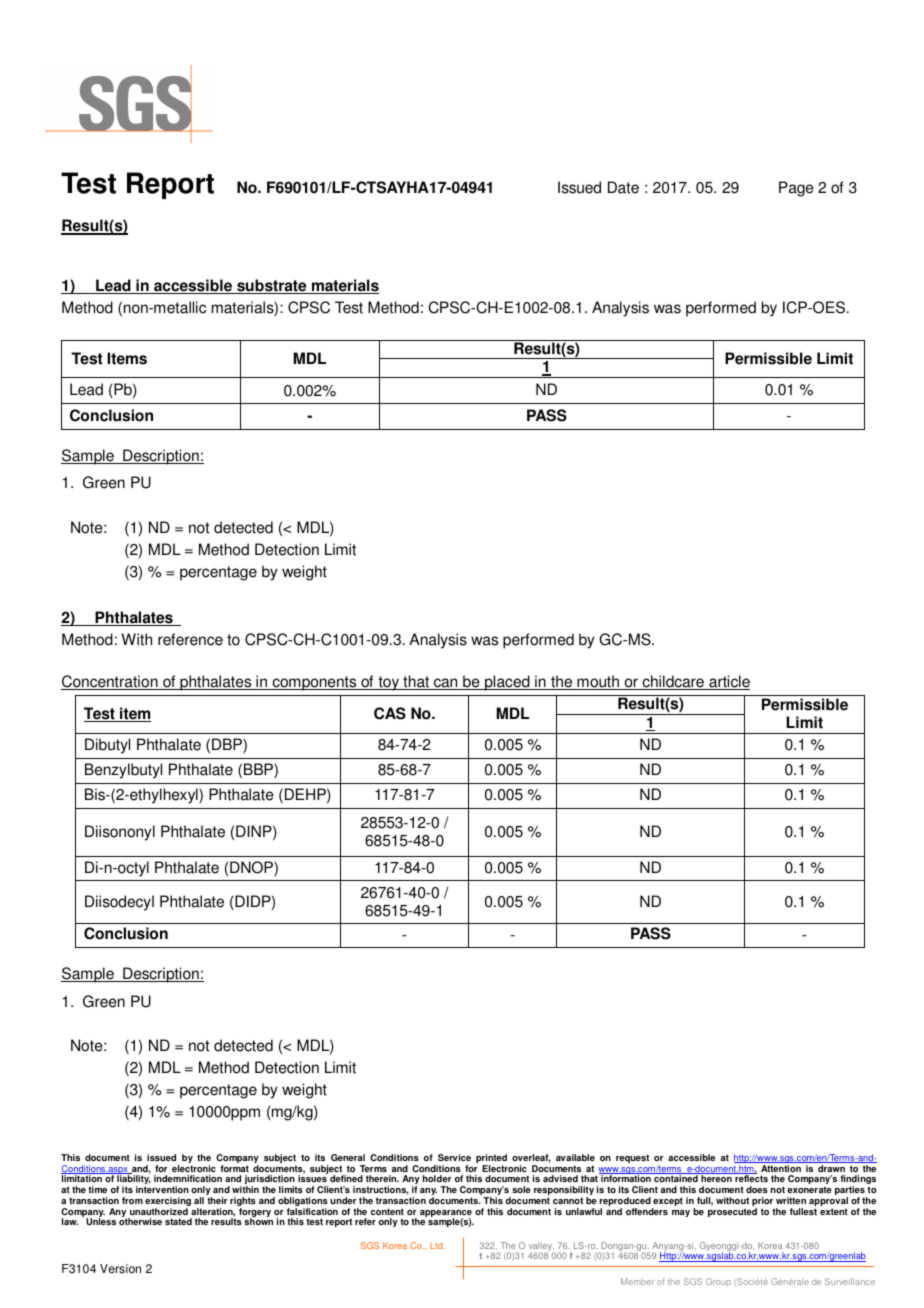 This screenshot has height=1308, width=924. What do you see at coordinates (314, 683) in the screenshot?
I see `components` at bounding box center [314, 683].
